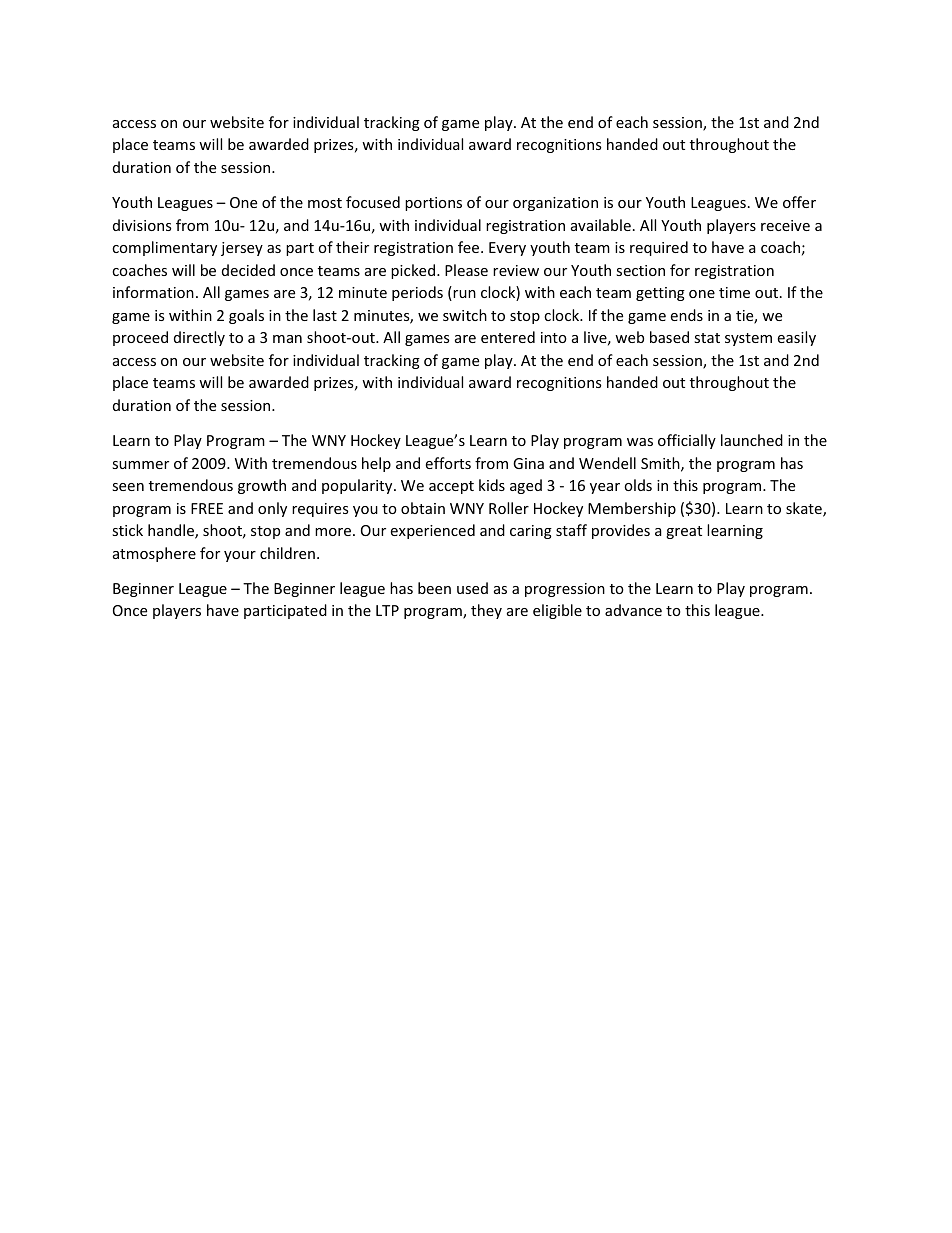 The height and width of the screenshot is (1233, 952). I want to click on FREE, so click(207, 508).
